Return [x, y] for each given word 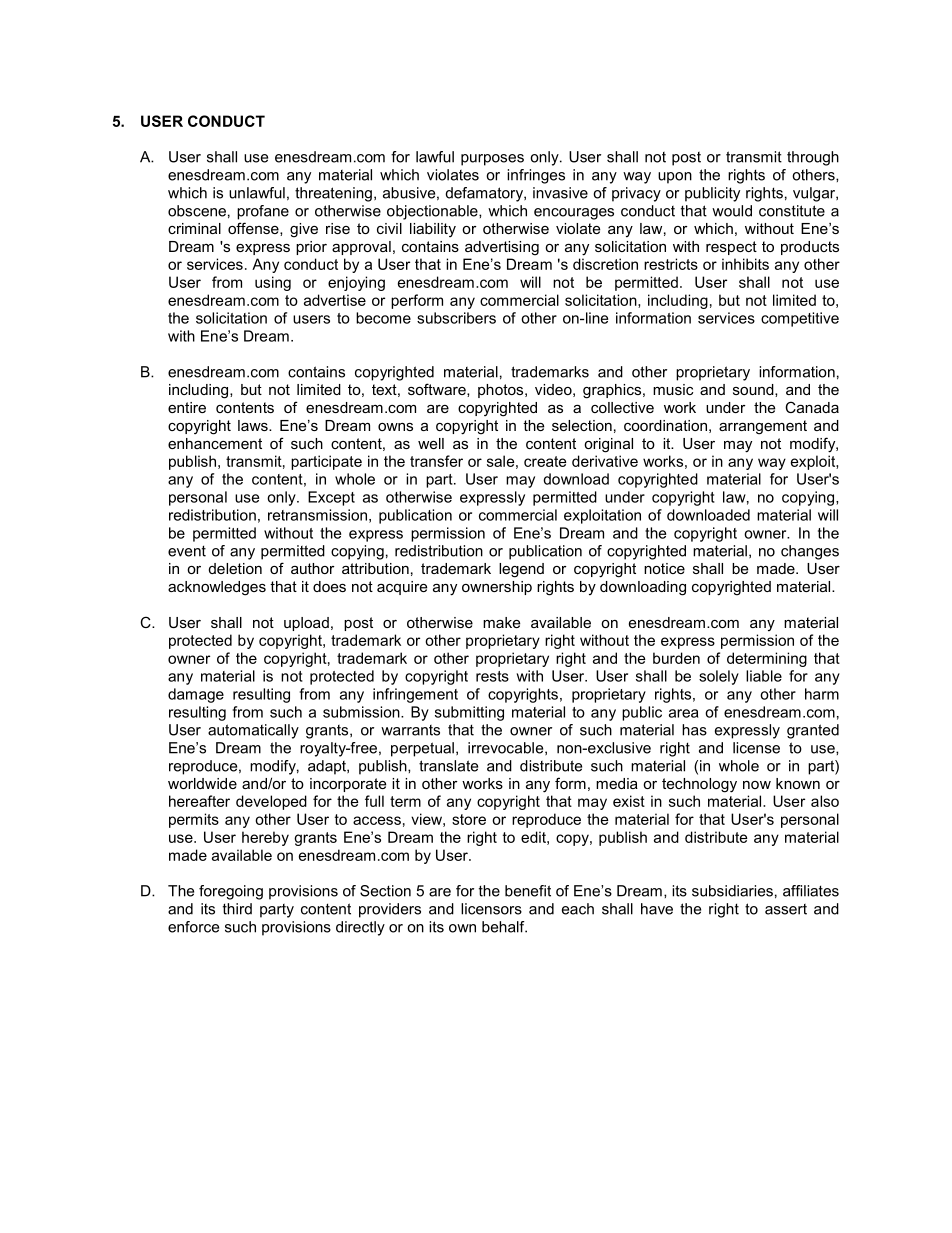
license [756, 748]
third [237, 909]
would [732, 211]
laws [254, 425]
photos [502, 391]
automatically [253, 731]
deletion [235, 568]
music [673, 389]
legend [521, 570]
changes [810, 552]
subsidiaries [732, 891]
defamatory [485, 194]
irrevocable [507, 748]
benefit [528, 891]
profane [263, 212]
